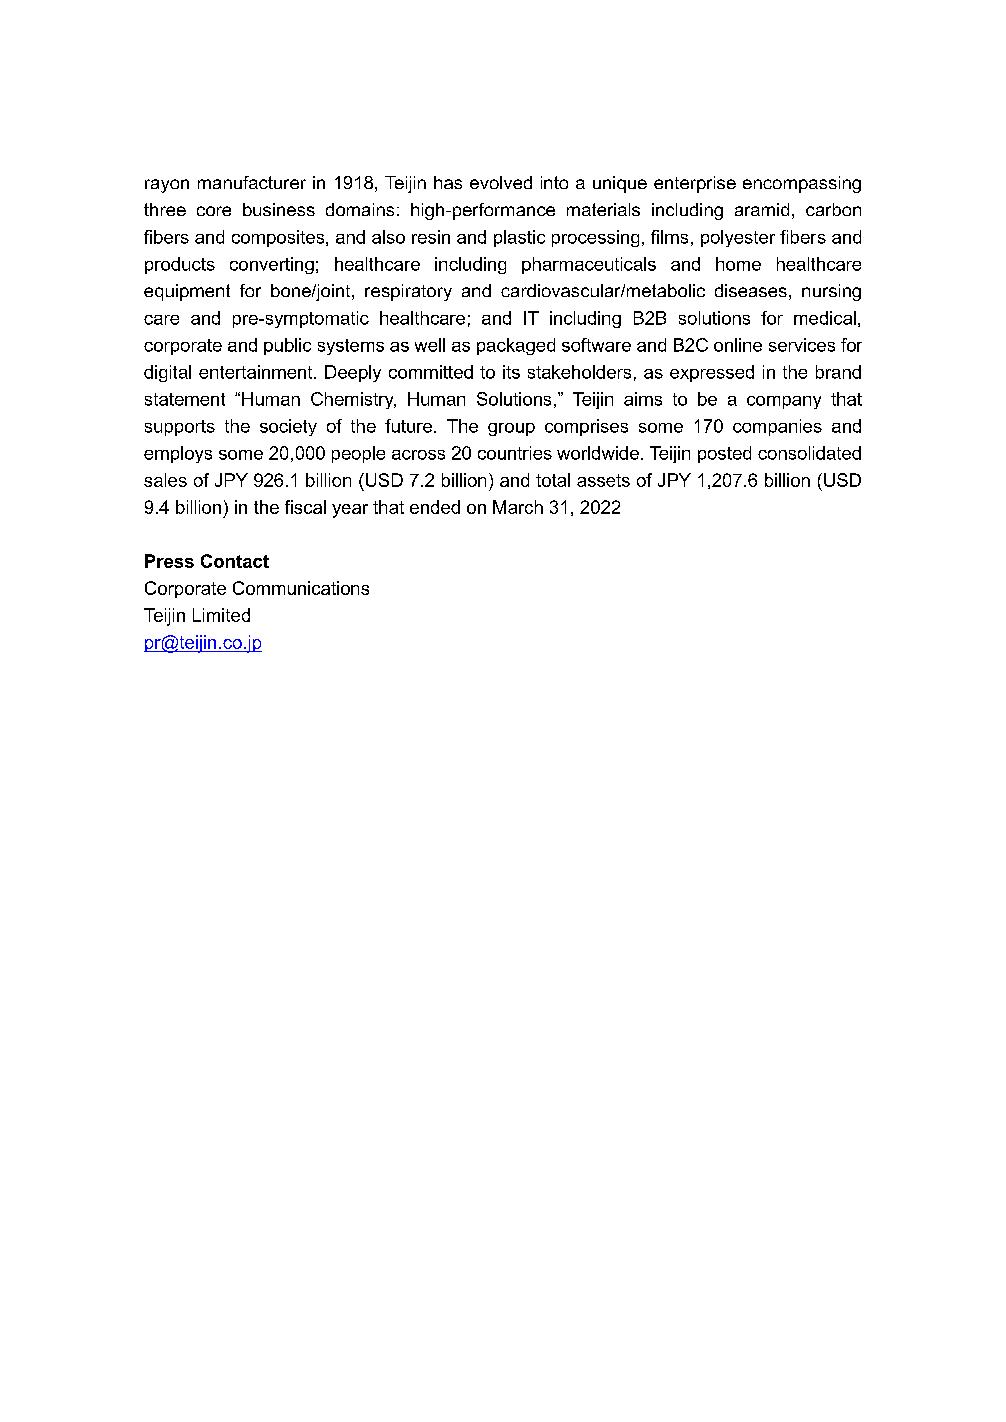 The image size is (1006, 1422). Describe the element at coordinates (724, 454) in the screenshot. I see `posted` at that location.
